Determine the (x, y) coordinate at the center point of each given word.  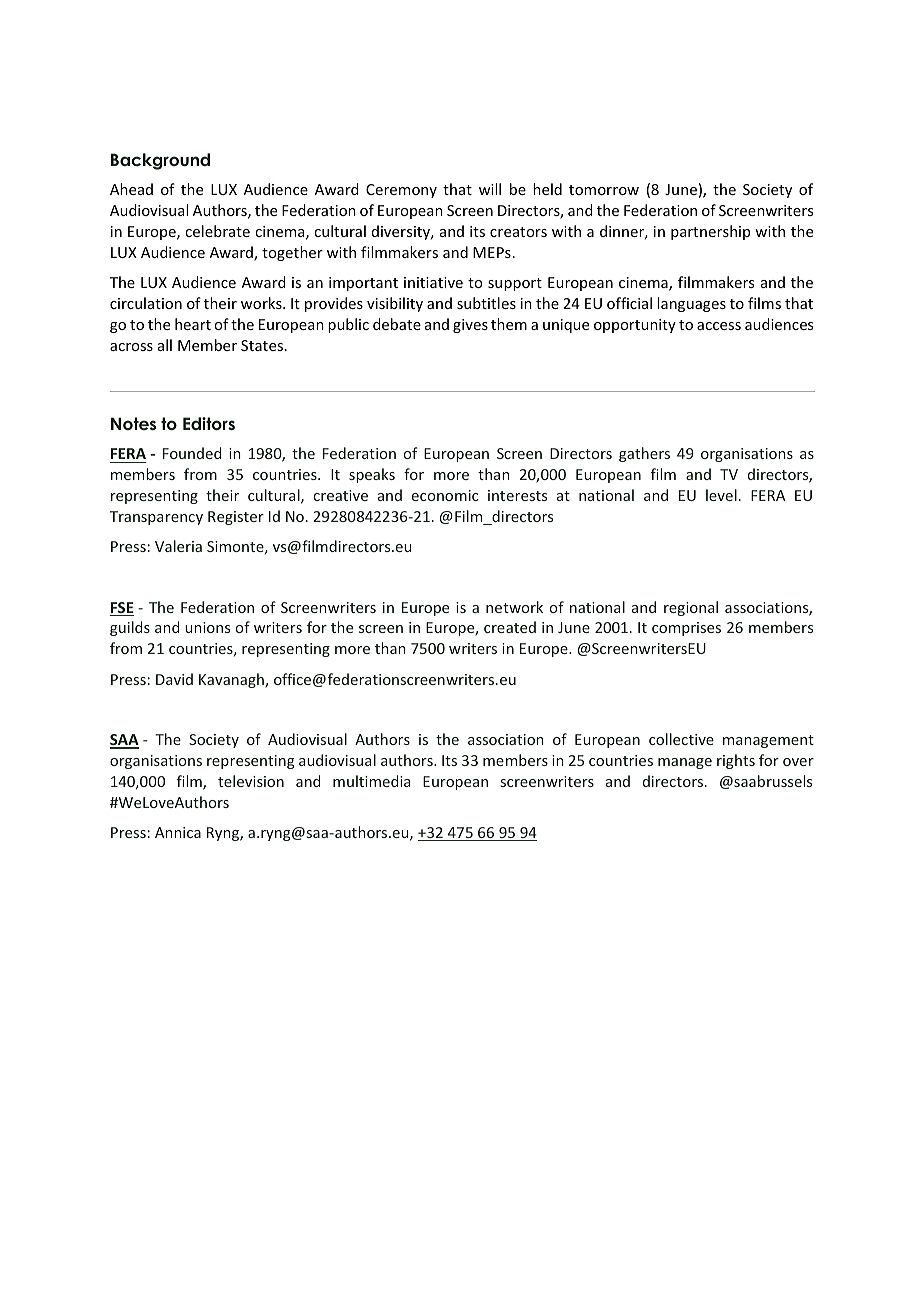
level (721, 495)
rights (736, 761)
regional (691, 608)
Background (160, 161)
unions (207, 627)
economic (445, 495)
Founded (192, 453)
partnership (710, 232)
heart (193, 324)
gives (470, 326)
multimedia (371, 781)
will (490, 189)
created (510, 627)
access (719, 326)
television (251, 781)
